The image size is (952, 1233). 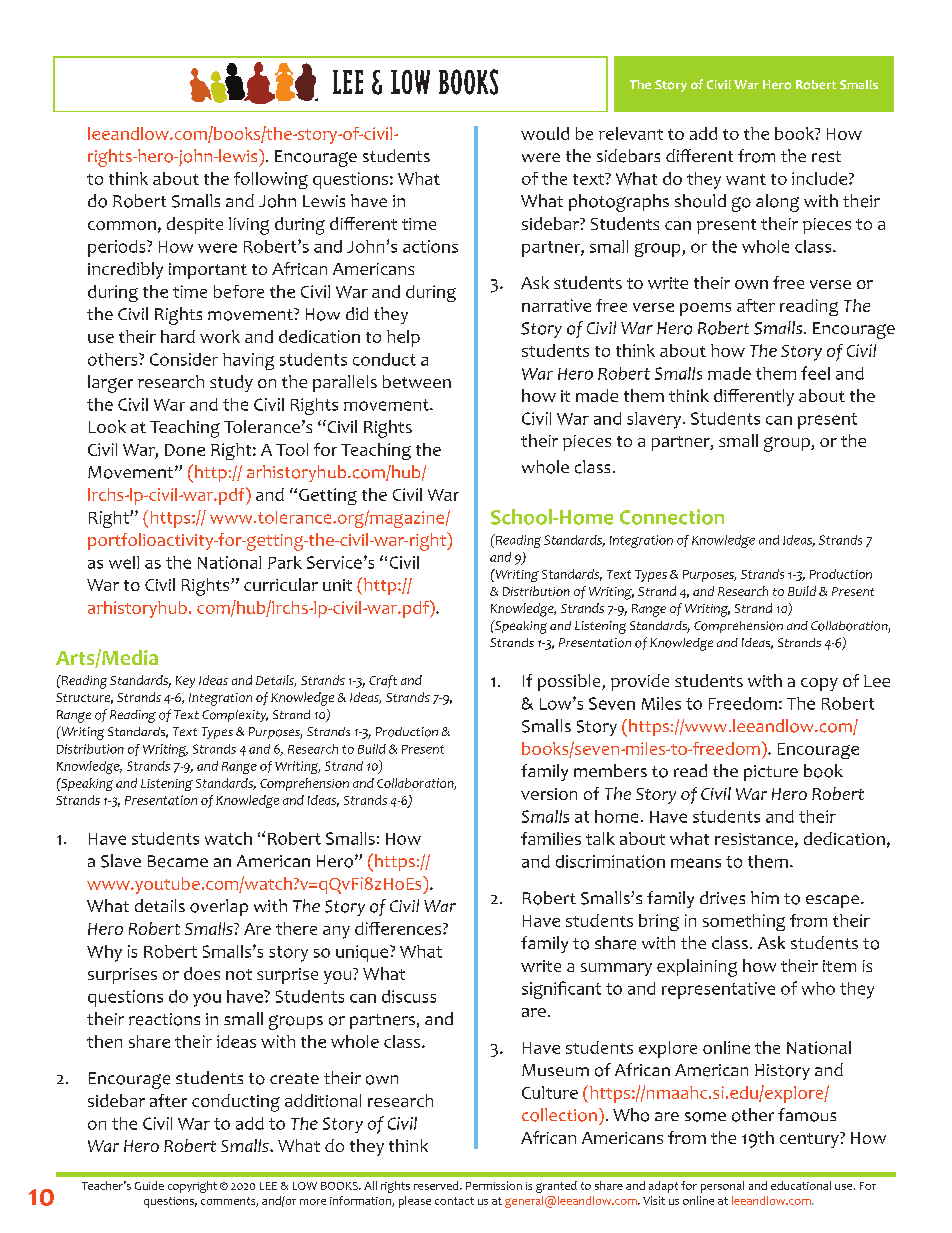 I want to click on provide, so click(x=640, y=682).
